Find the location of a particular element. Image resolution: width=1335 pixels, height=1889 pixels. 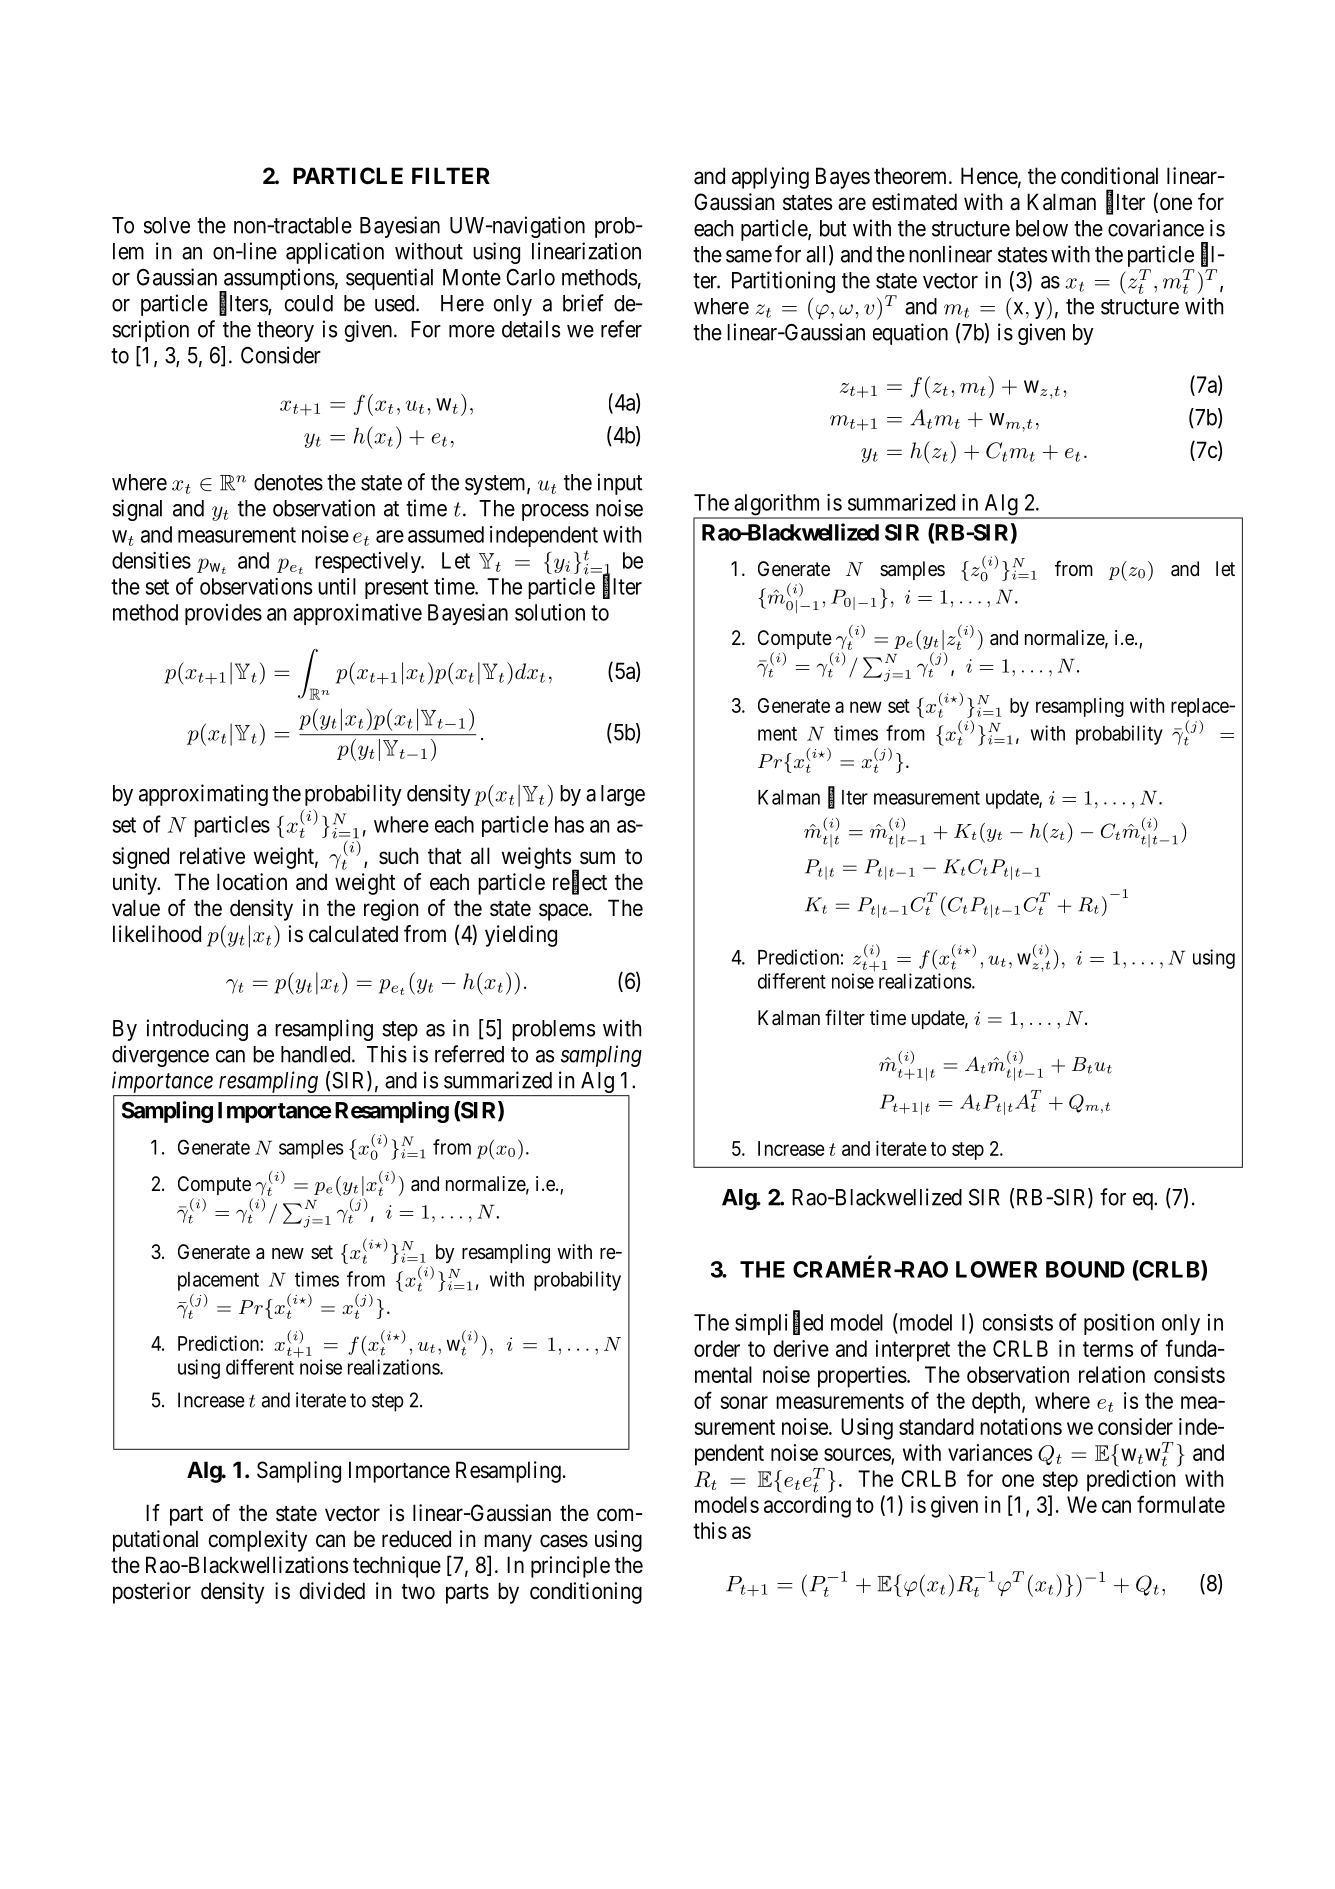

principle is located at coordinates (570, 1567).
